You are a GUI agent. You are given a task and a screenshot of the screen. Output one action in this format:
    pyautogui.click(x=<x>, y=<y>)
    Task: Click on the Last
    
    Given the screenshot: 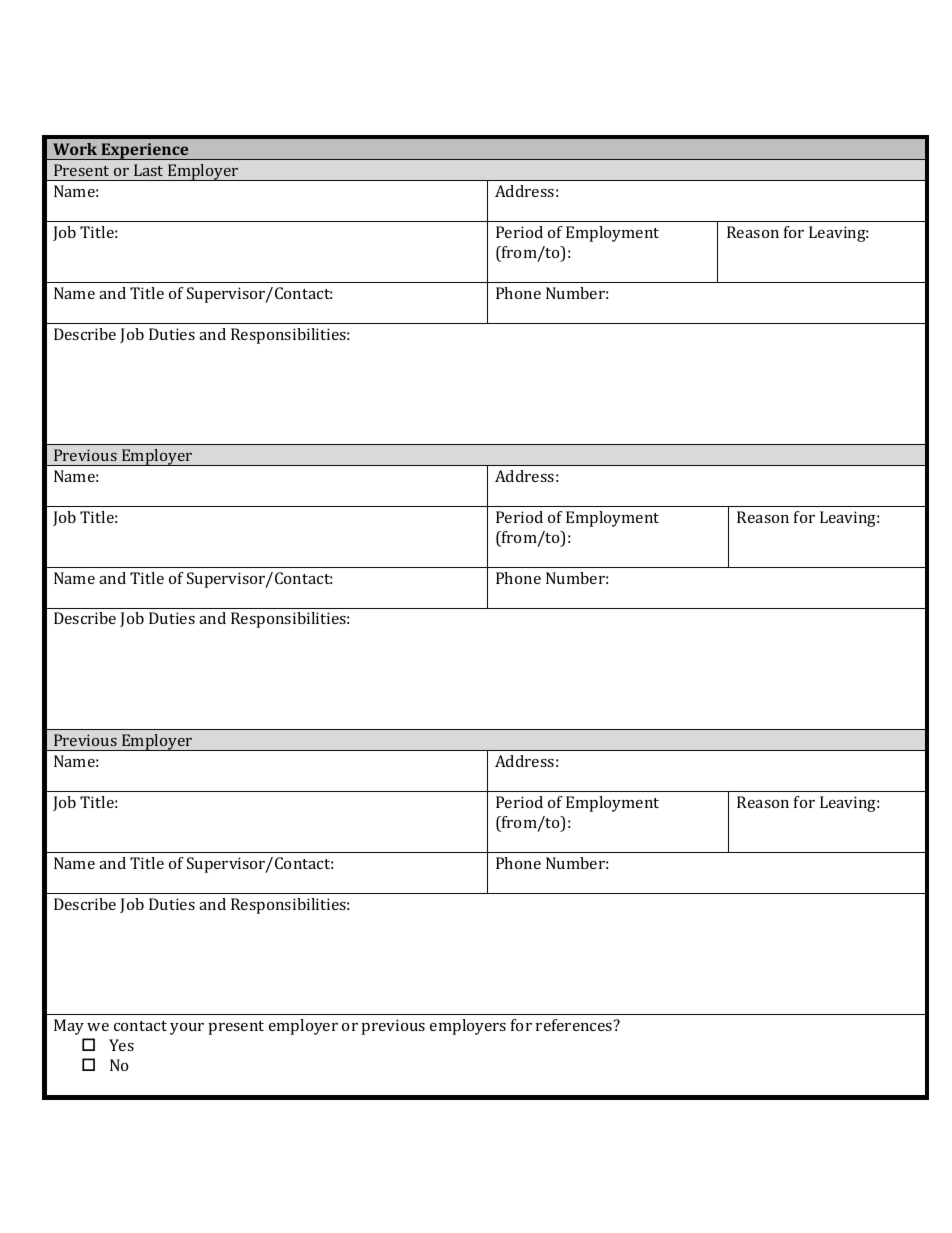 What is the action you would take?
    pyautogui.click(x=148, y=170)
